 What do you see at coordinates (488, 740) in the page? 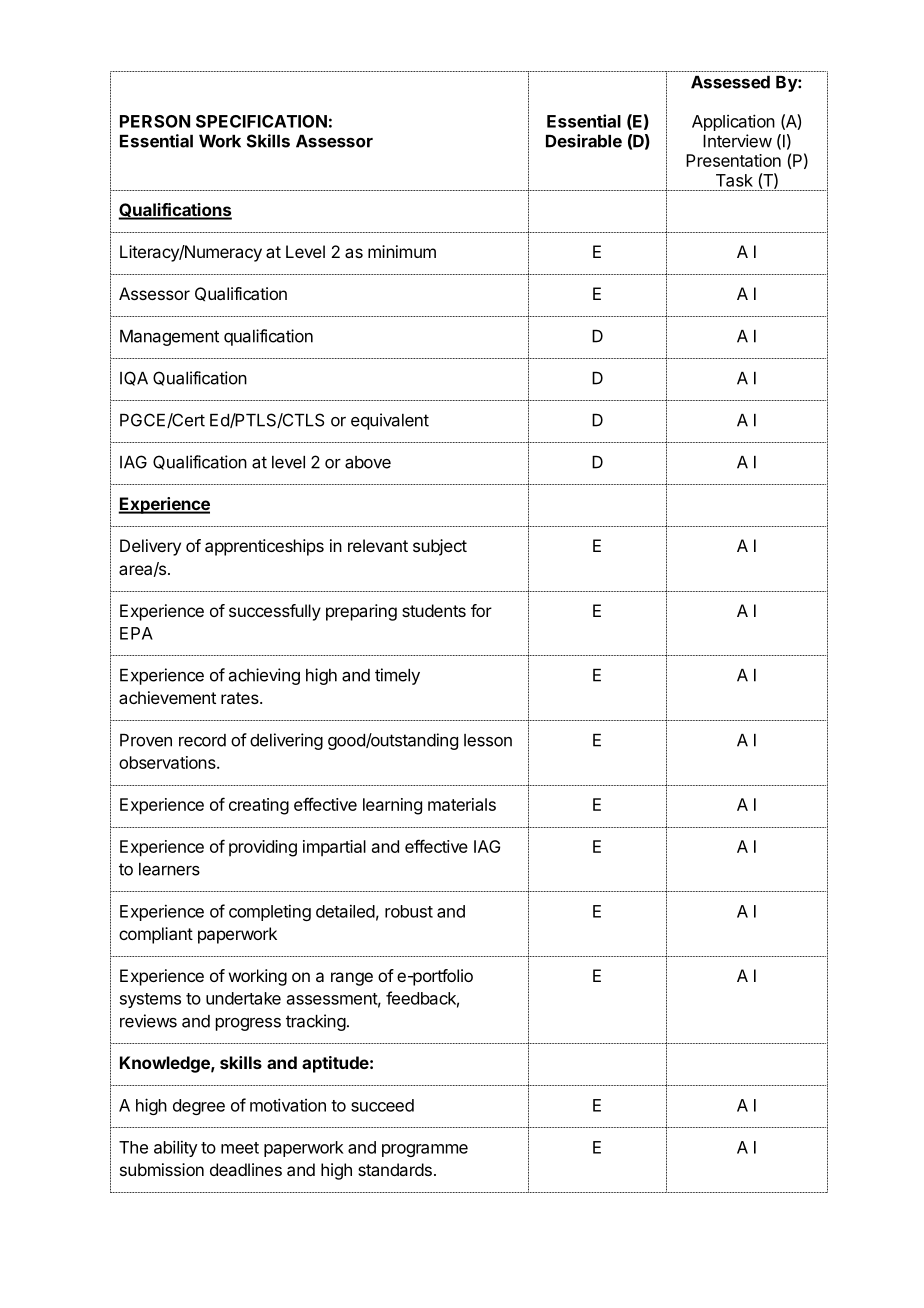
I see `lesson` at bounding box center [488, 740].
